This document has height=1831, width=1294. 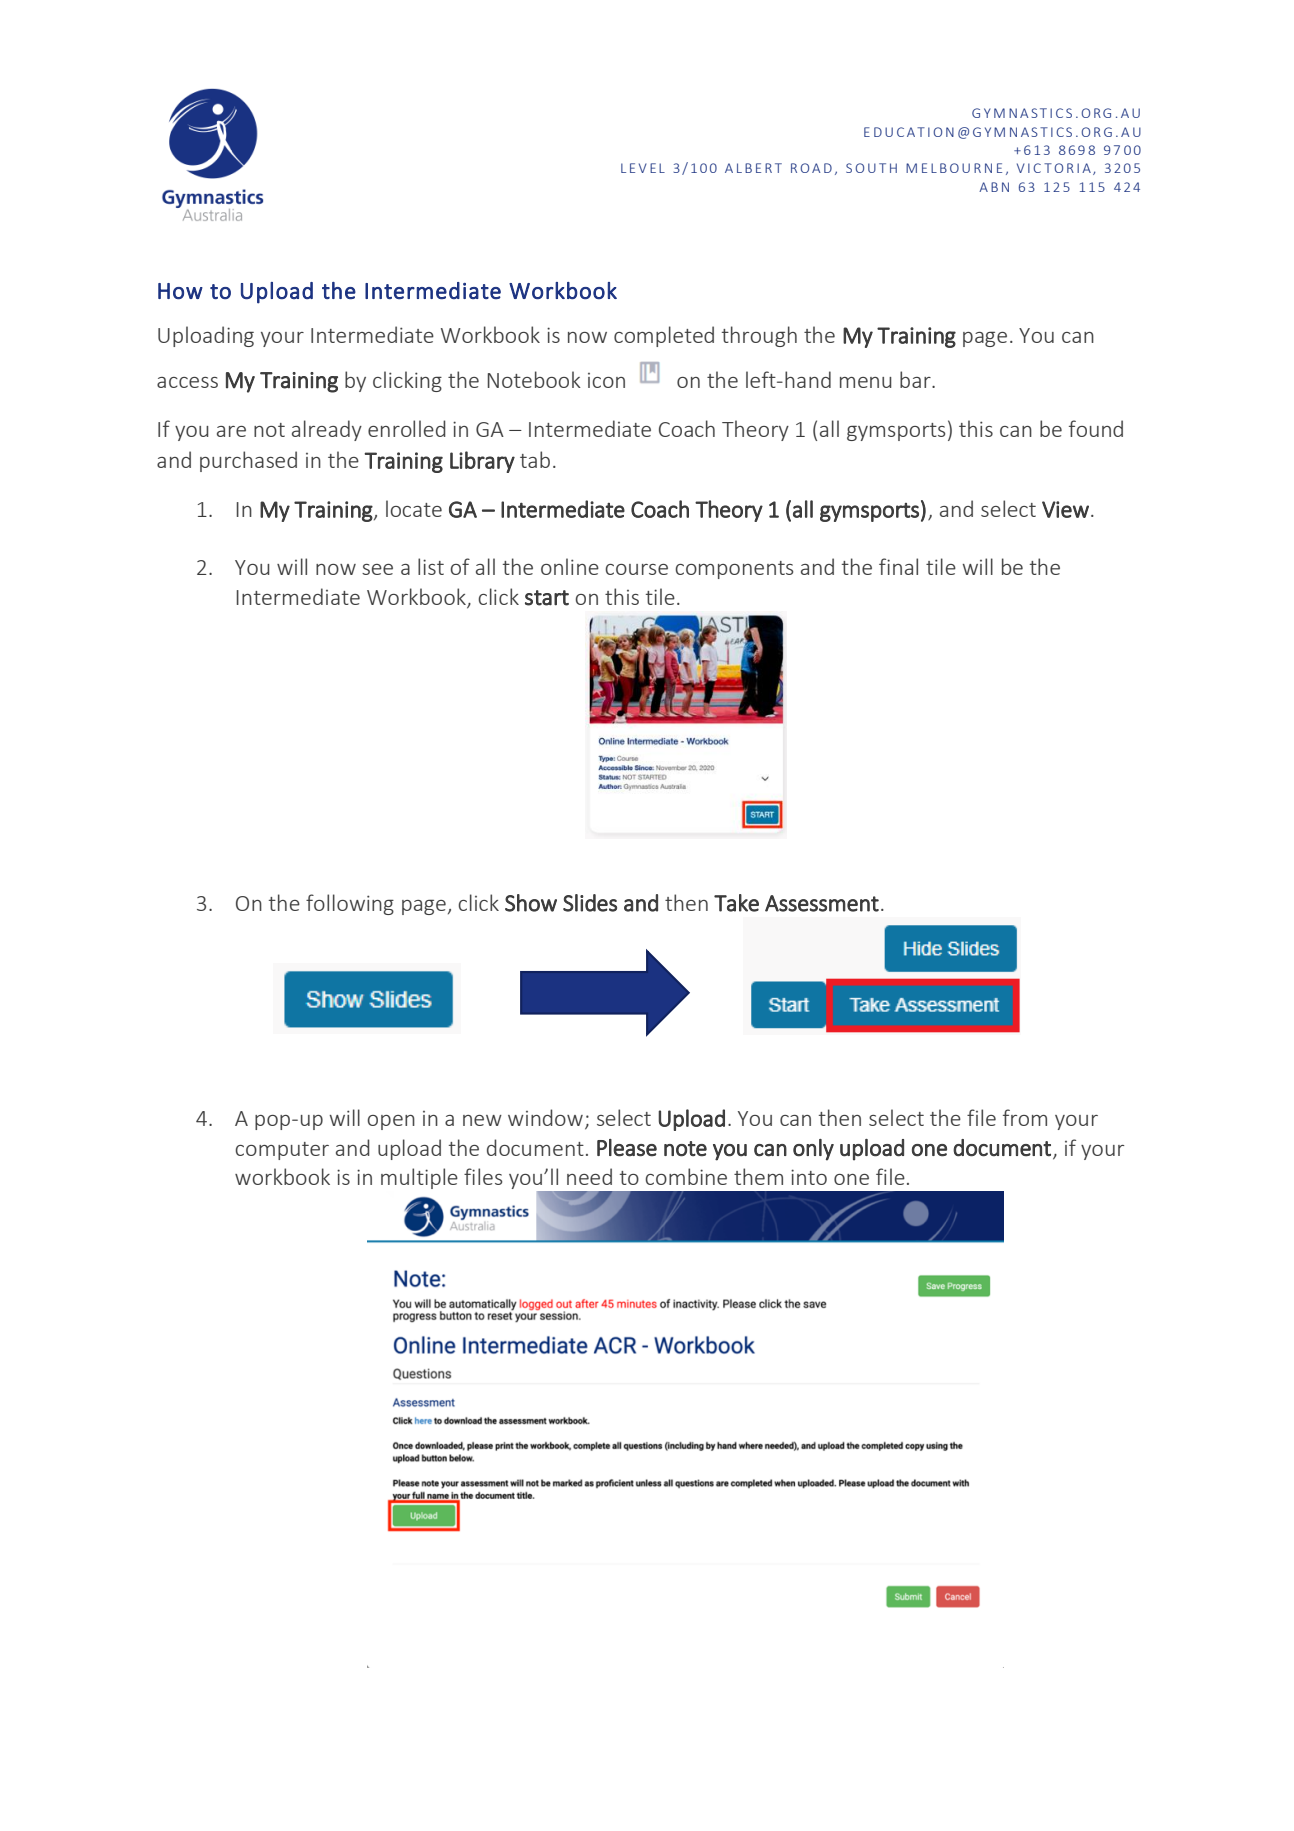 What do you see at coordinates (187, 382) in the document?
I see `access` at bounding box center [187, 382].
